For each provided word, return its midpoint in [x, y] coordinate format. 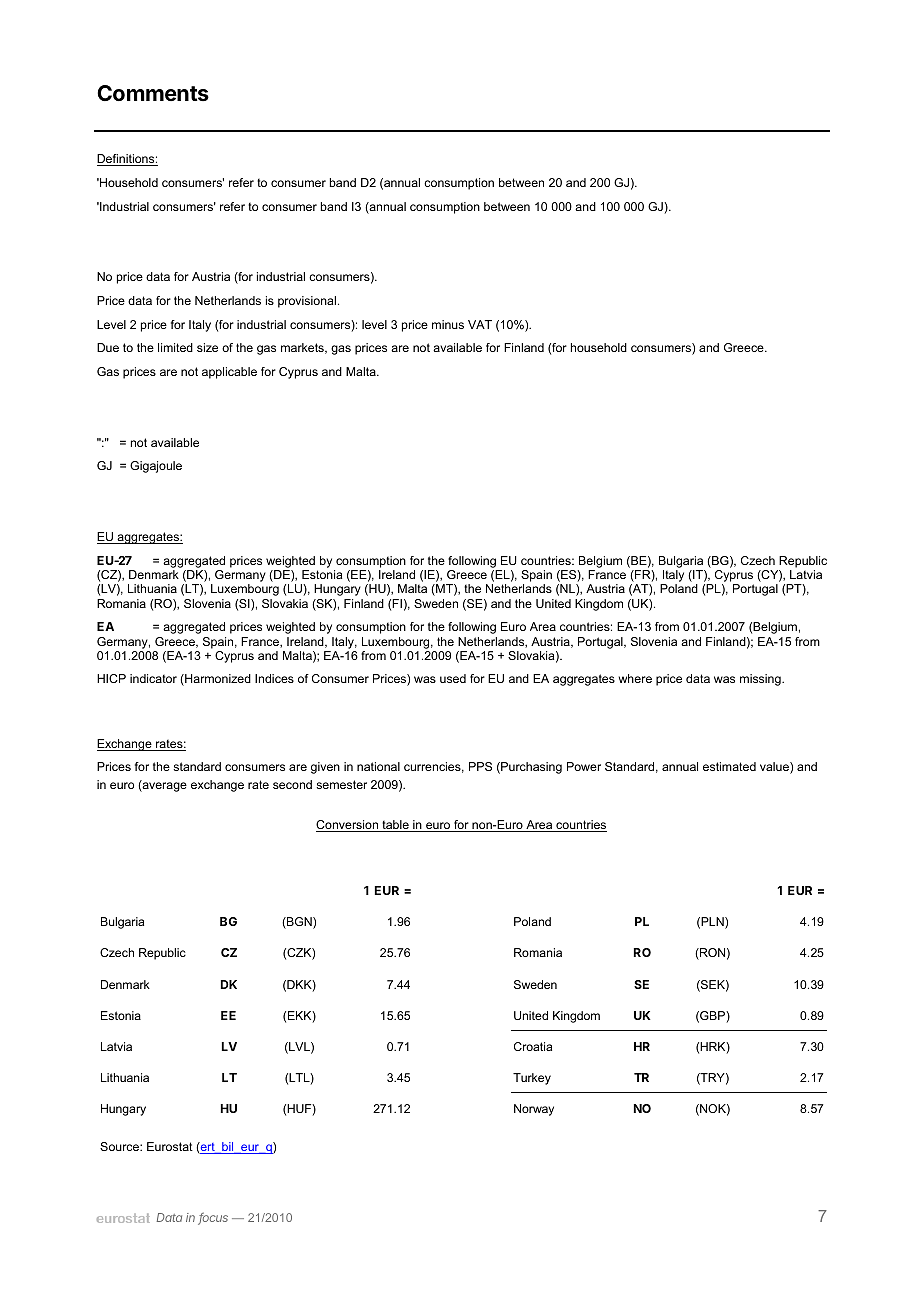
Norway [534, 1110]
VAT [480, 324]
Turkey [532, 1079]
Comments [153, 93]
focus [213, 1218]
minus [448, 324]
